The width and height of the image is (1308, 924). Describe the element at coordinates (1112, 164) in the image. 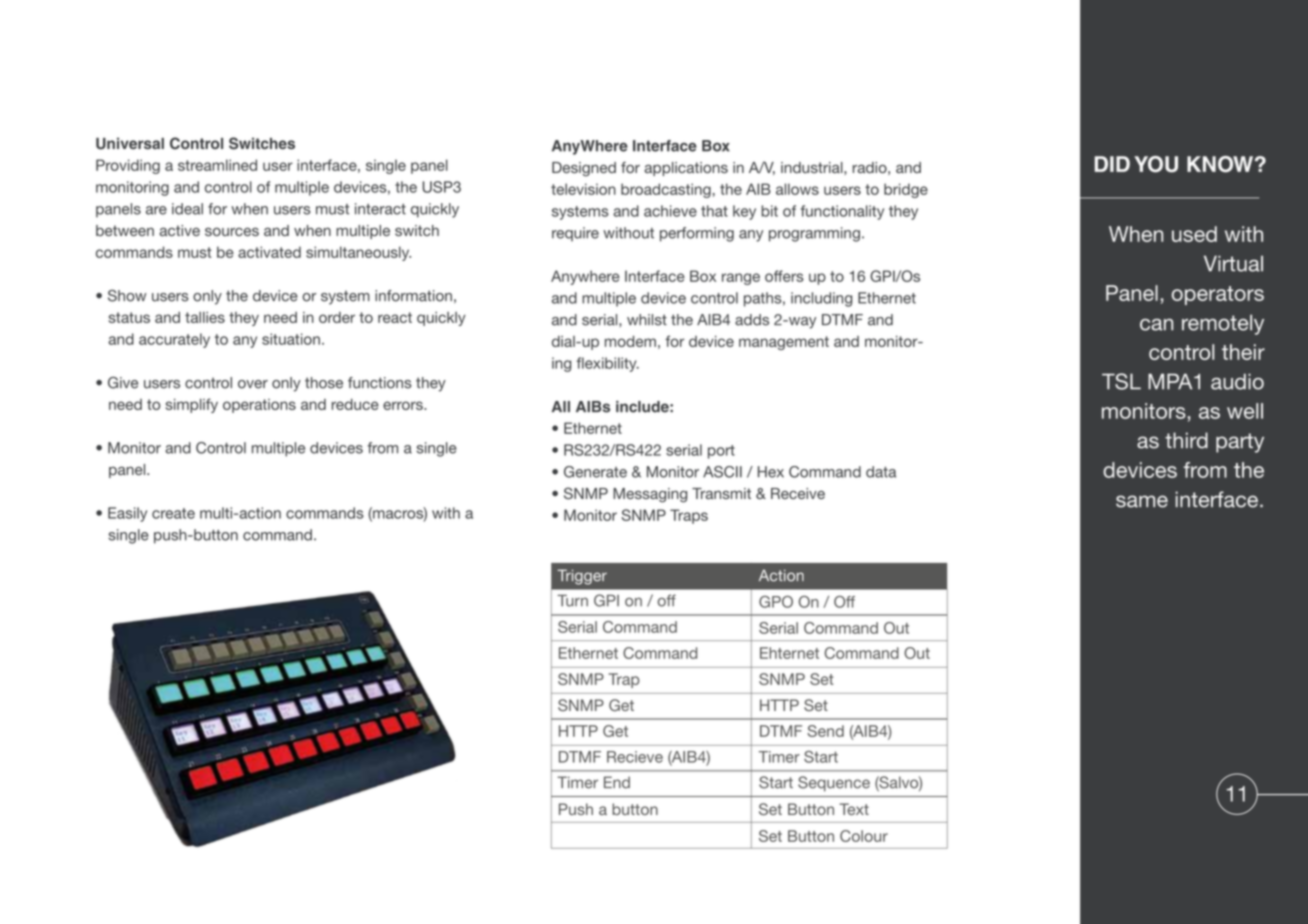

I see `DID` at that location.
